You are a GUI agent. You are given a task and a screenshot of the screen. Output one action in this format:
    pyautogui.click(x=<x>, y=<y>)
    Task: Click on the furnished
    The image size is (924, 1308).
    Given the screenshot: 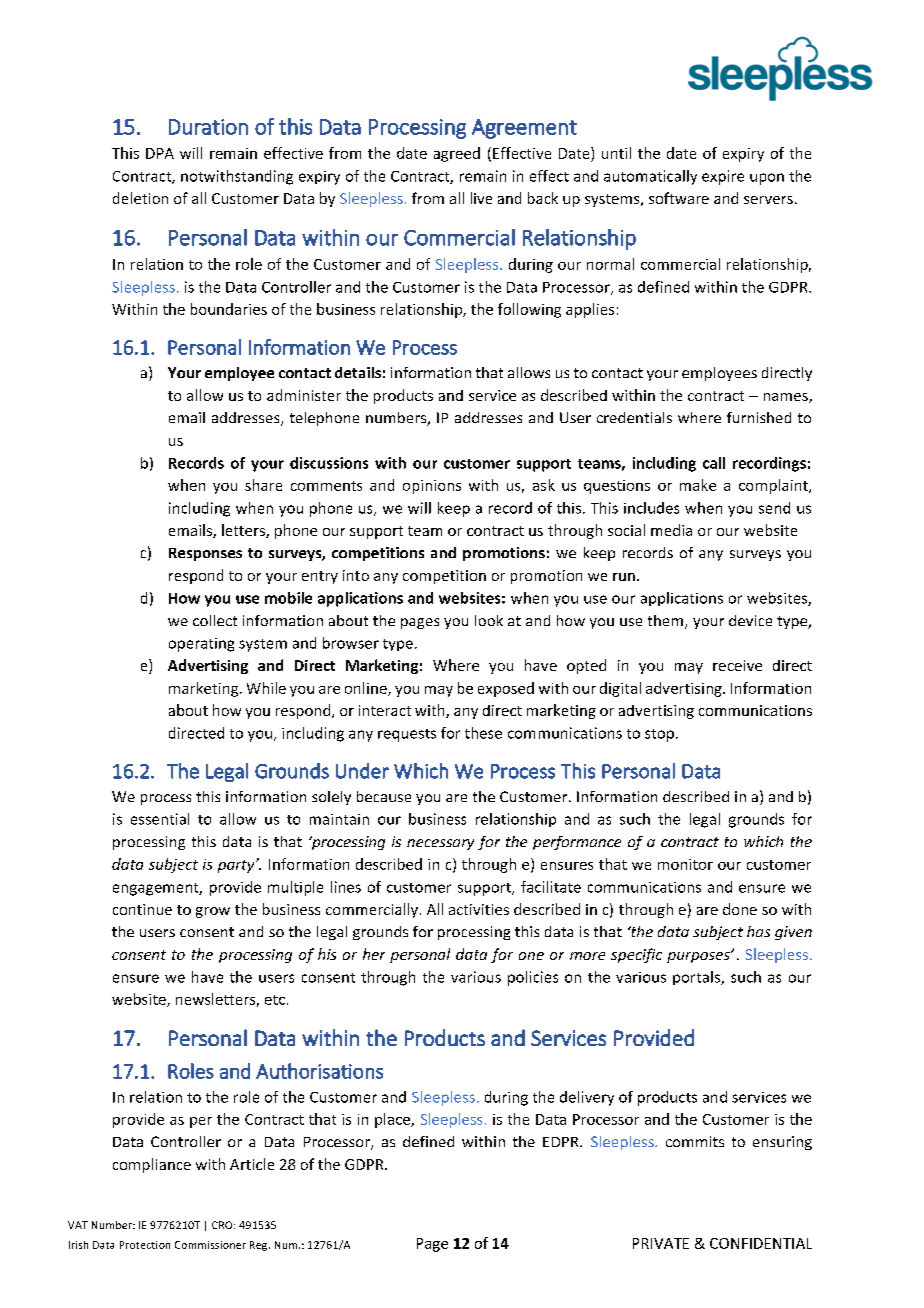 What is the action you would take?
    pyautogui.click(x=759, y=417)
